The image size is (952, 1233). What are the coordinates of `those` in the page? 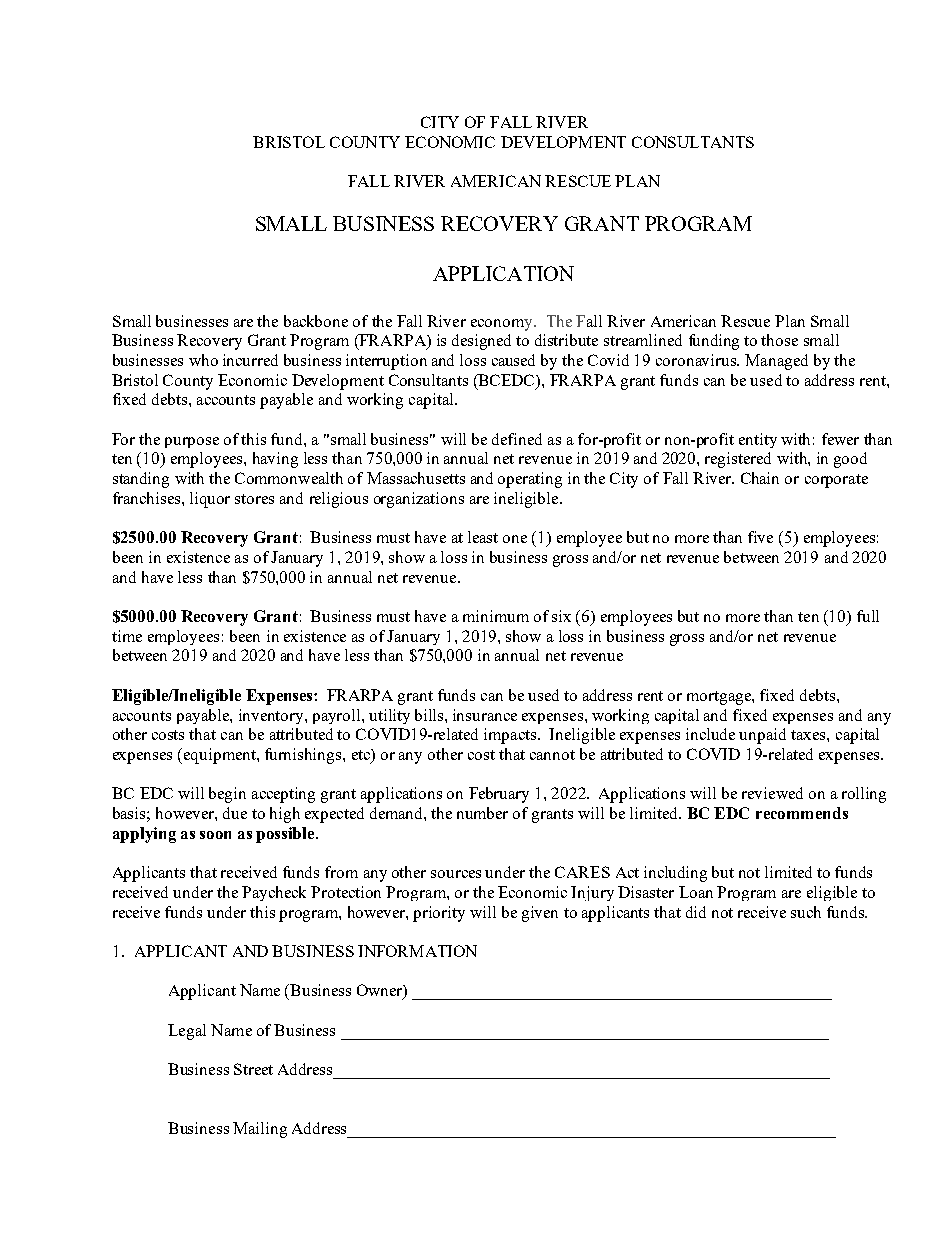 It's located at (779, 340).
